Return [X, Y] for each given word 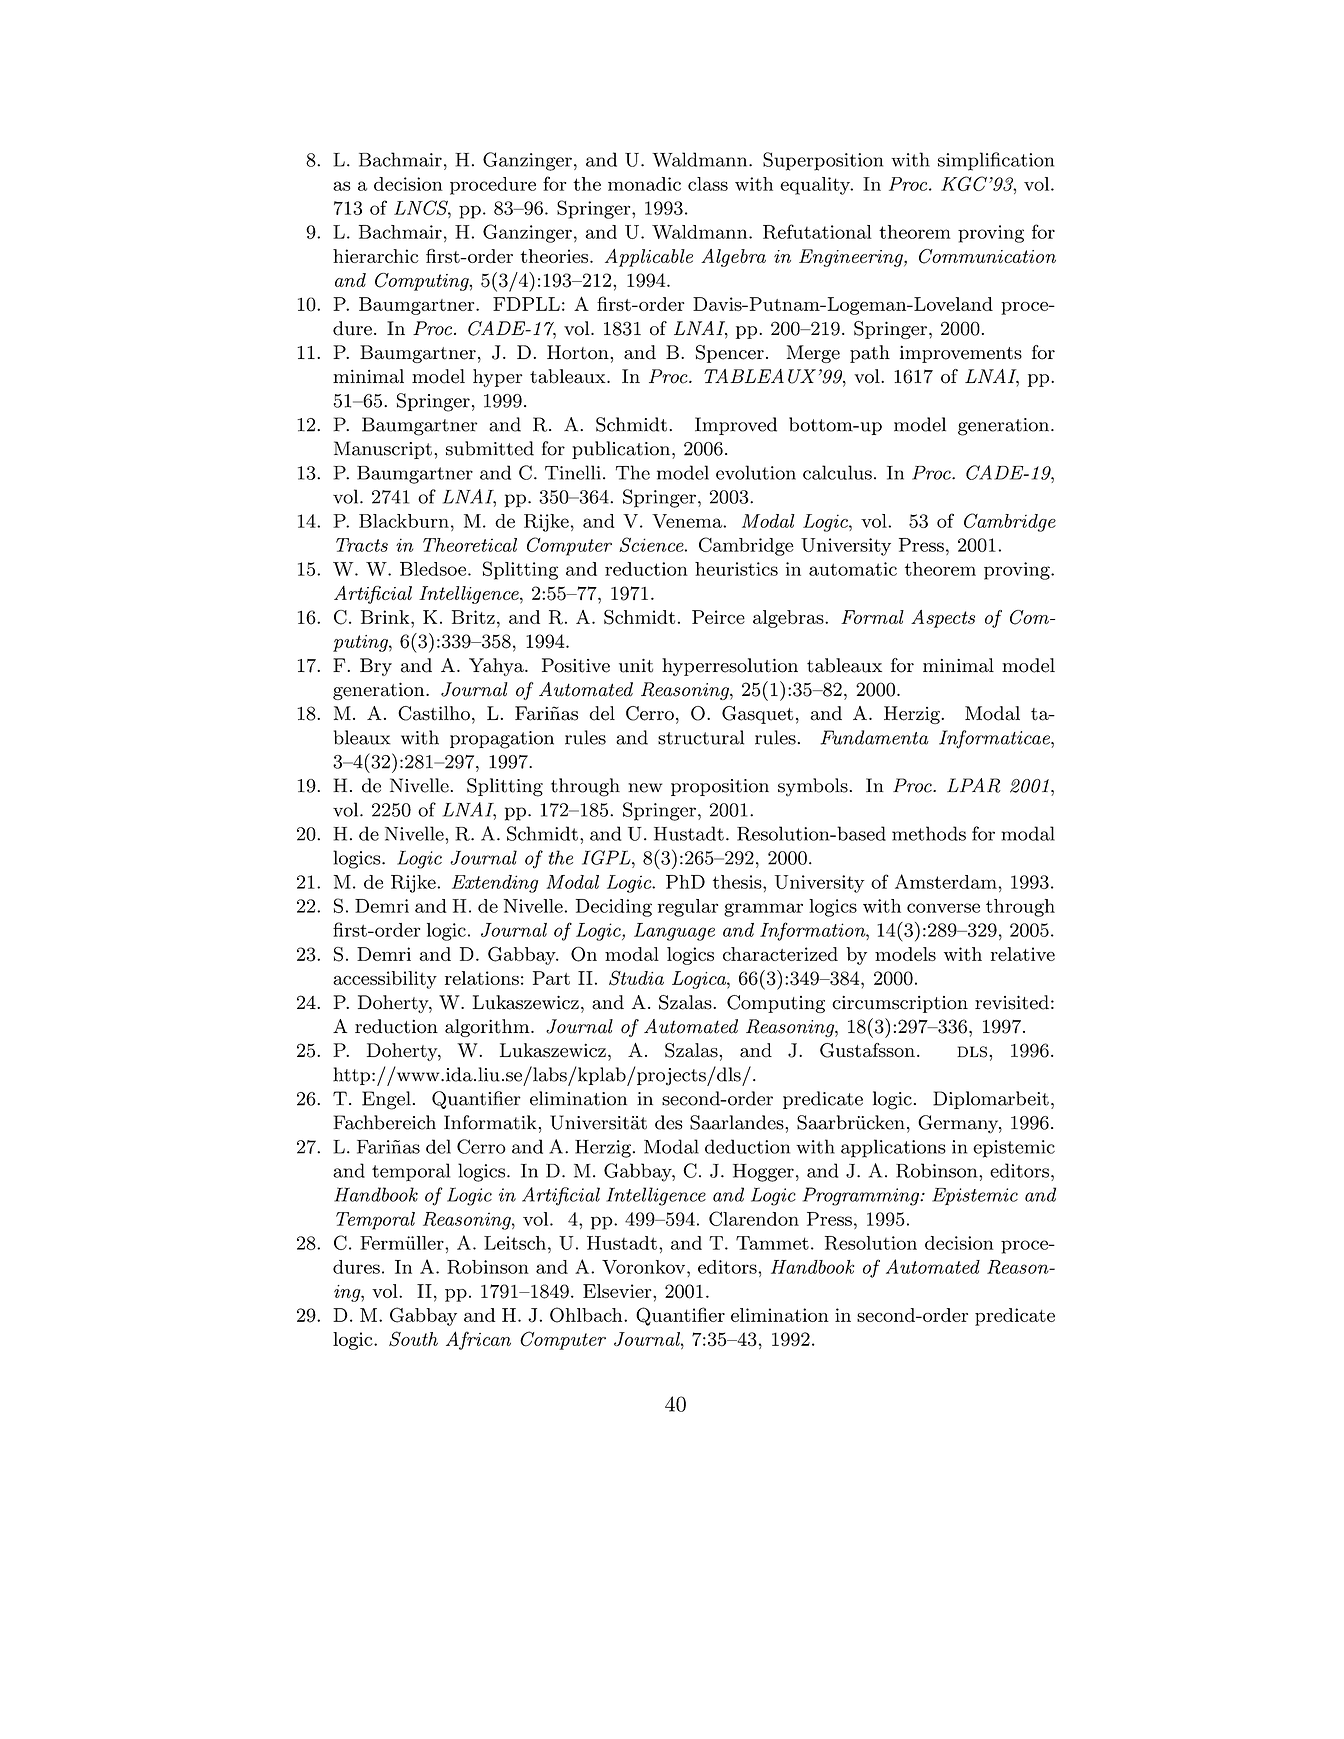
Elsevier [618, 1291]
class [708, 184]
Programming [862, 1196]
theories [556, 256]
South [413, 1339]
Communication [987, 256]
